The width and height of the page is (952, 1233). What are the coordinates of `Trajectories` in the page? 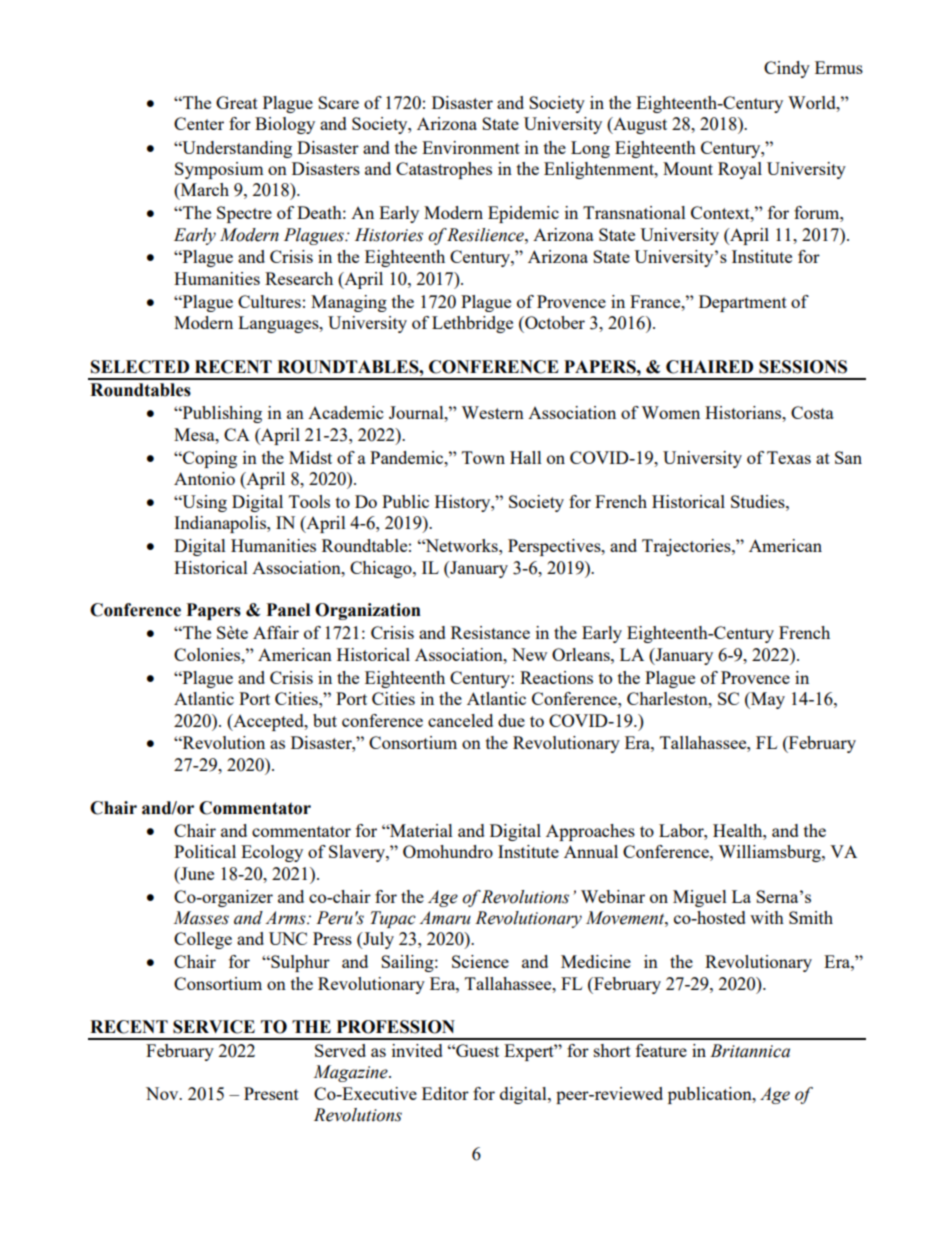 It's located at (687, 547).
